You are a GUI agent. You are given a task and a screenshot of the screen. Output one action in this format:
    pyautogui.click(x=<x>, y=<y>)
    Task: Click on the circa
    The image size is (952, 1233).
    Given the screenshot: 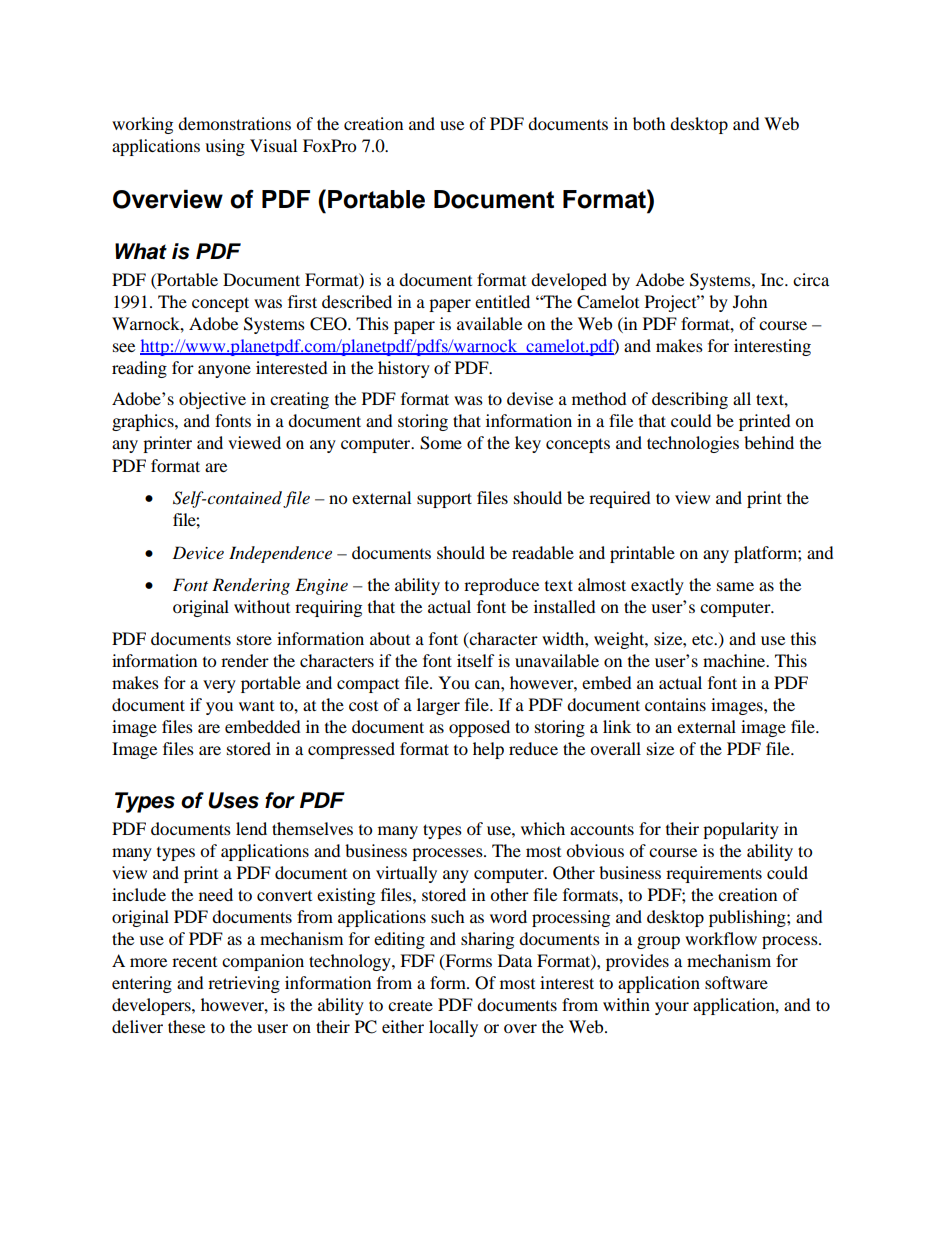 What is the action you would take?
    pyautogui.click(x=811, y=279)
